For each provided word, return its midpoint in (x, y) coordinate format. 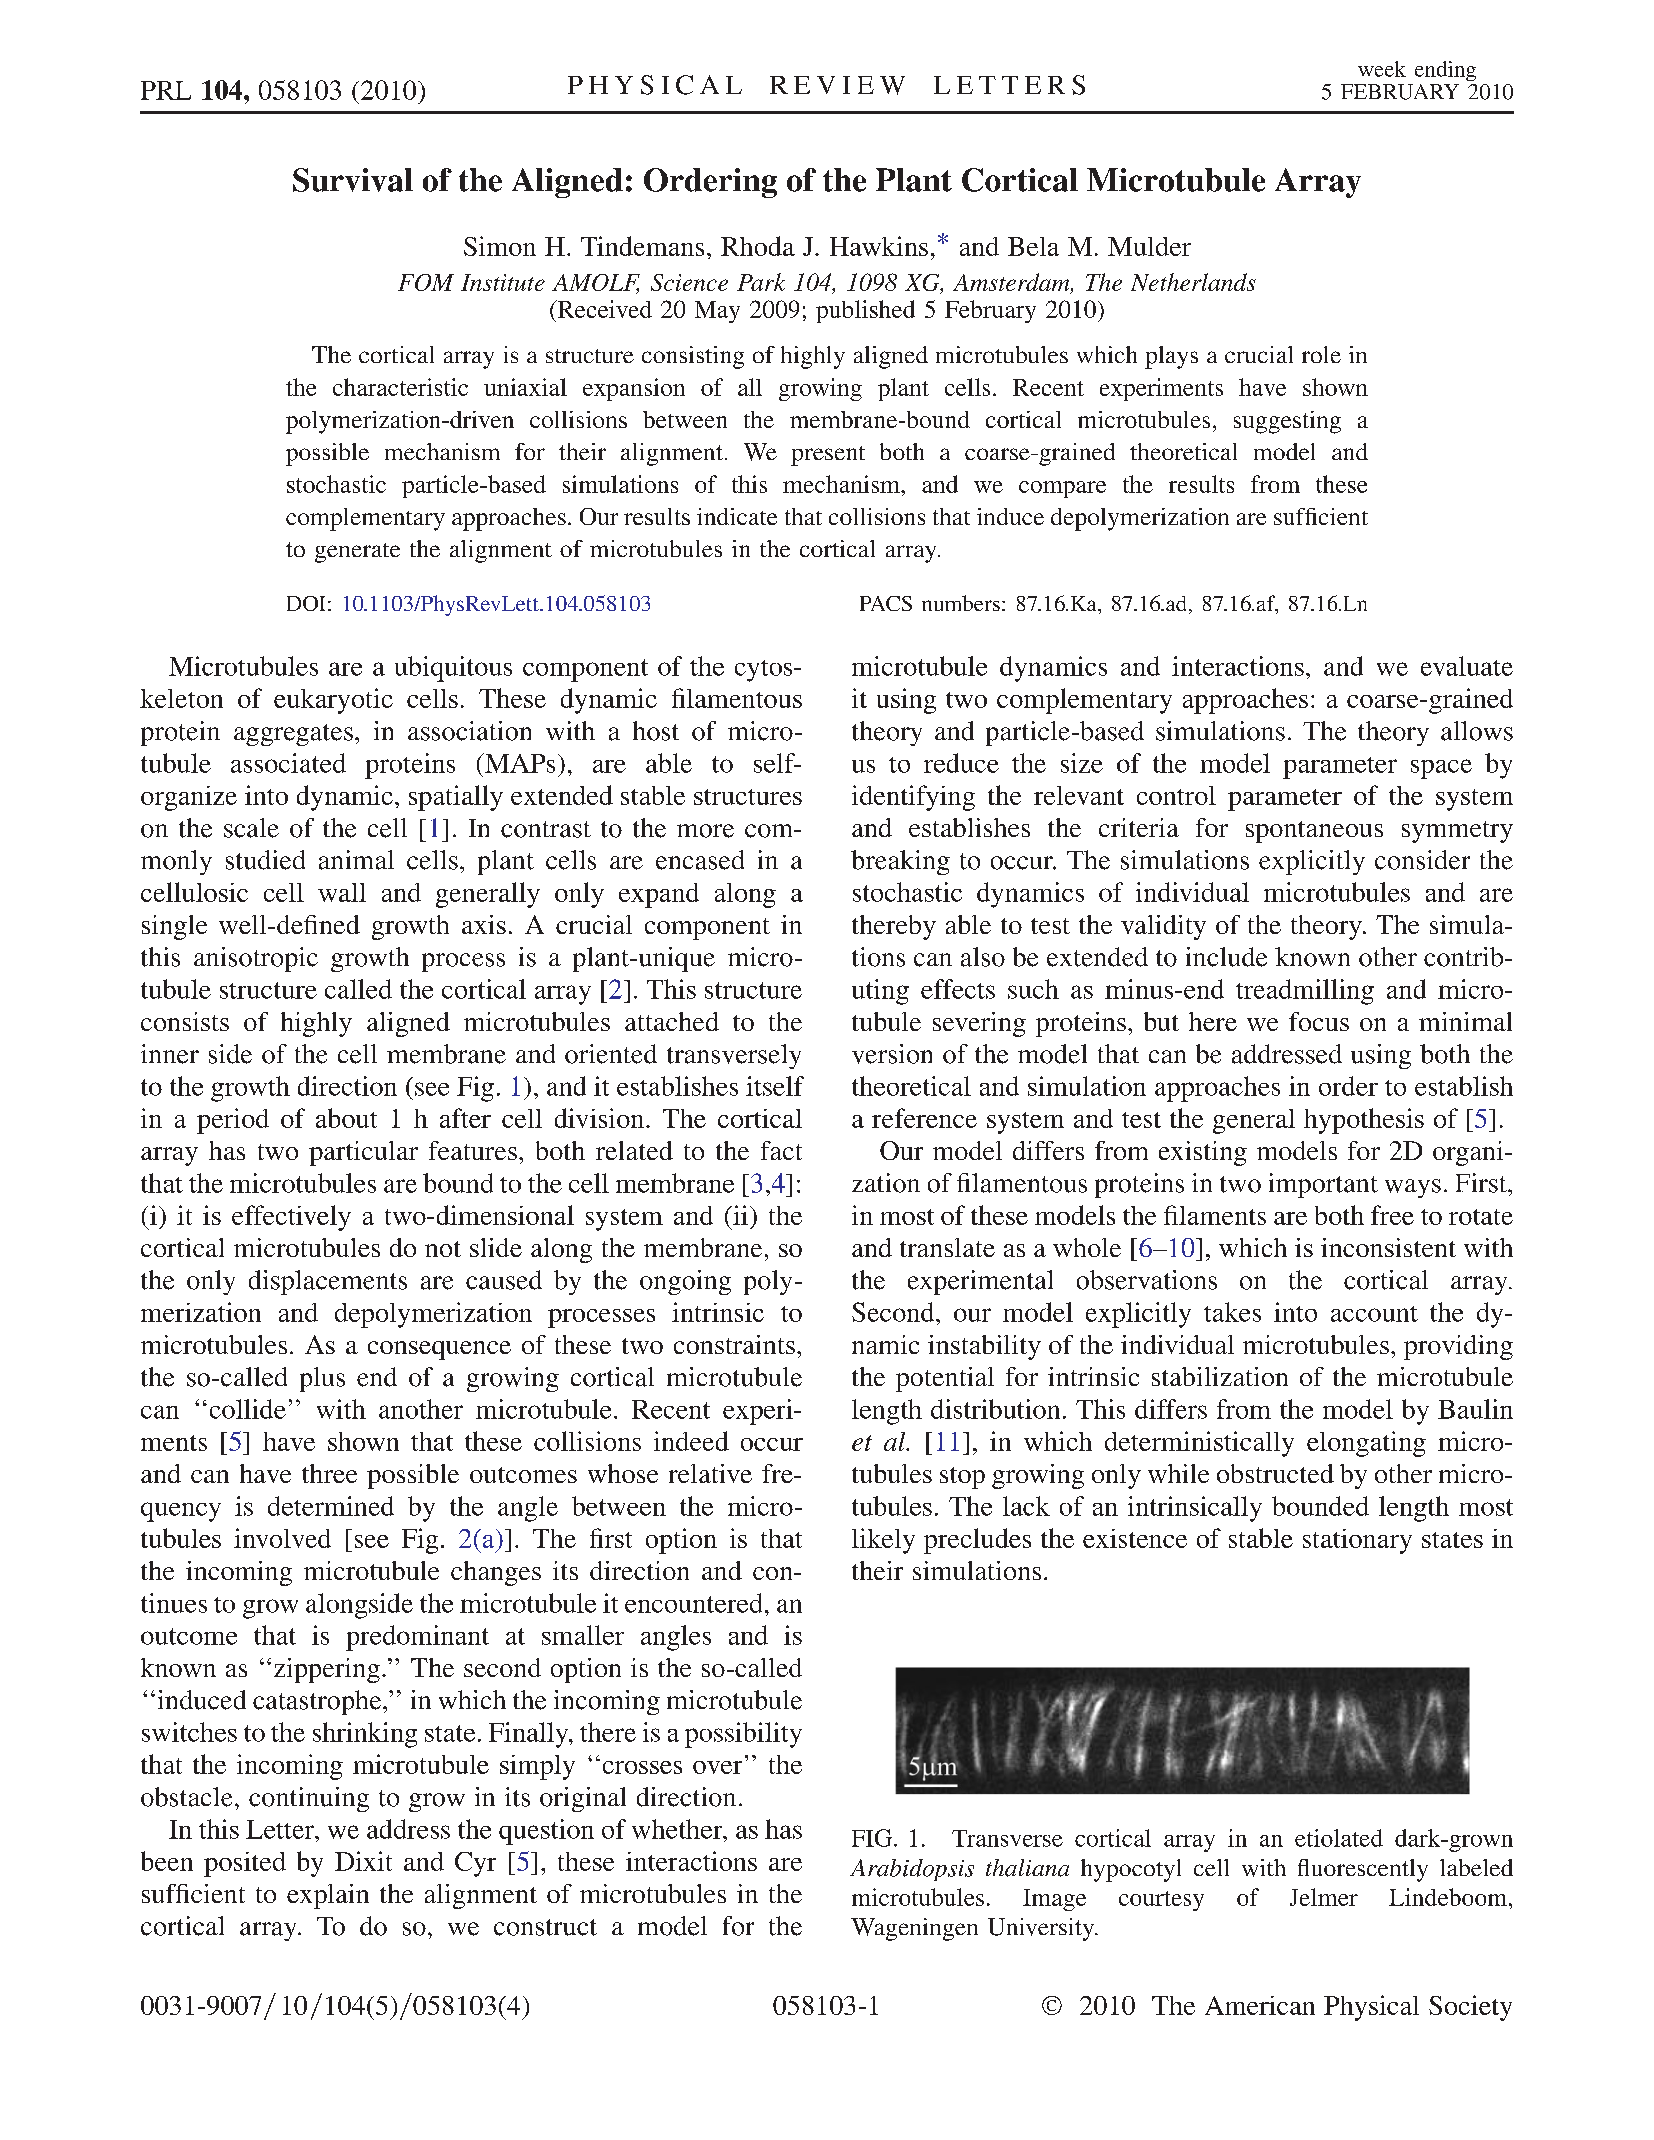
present (828, 456)
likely (883, 1541)
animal (356, 860)
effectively (291, 1218)
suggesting (1287, 422)
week (1382, 69)
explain (328, 1896)
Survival (353, 180)
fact (781, 1150)
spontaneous (1314, 832)
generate (357, 553)
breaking (900, 862)
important (1323, 1185)
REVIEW (837, 85)
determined (331, 1506)
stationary (1357, 1541)
